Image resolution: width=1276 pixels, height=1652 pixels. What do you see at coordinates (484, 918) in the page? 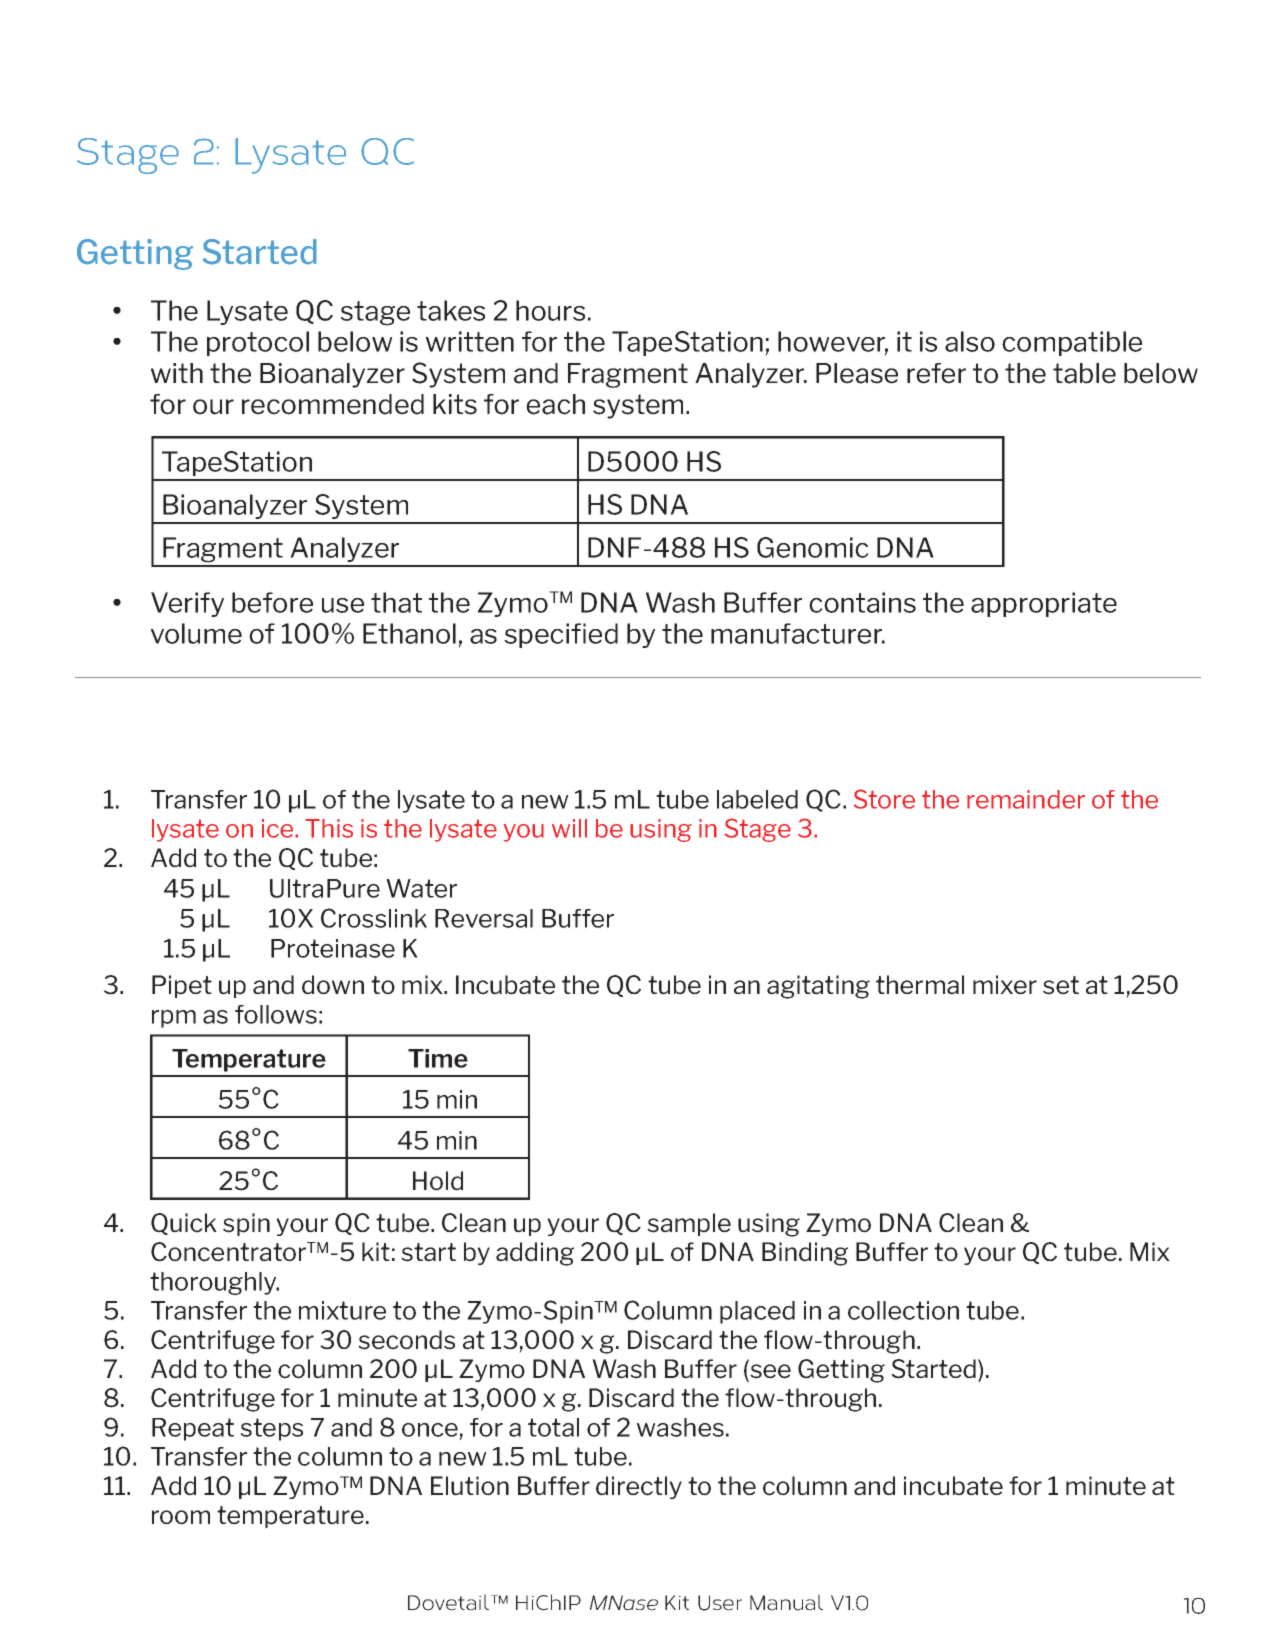
I see `Reversal` at bounding box center [484, 918].
